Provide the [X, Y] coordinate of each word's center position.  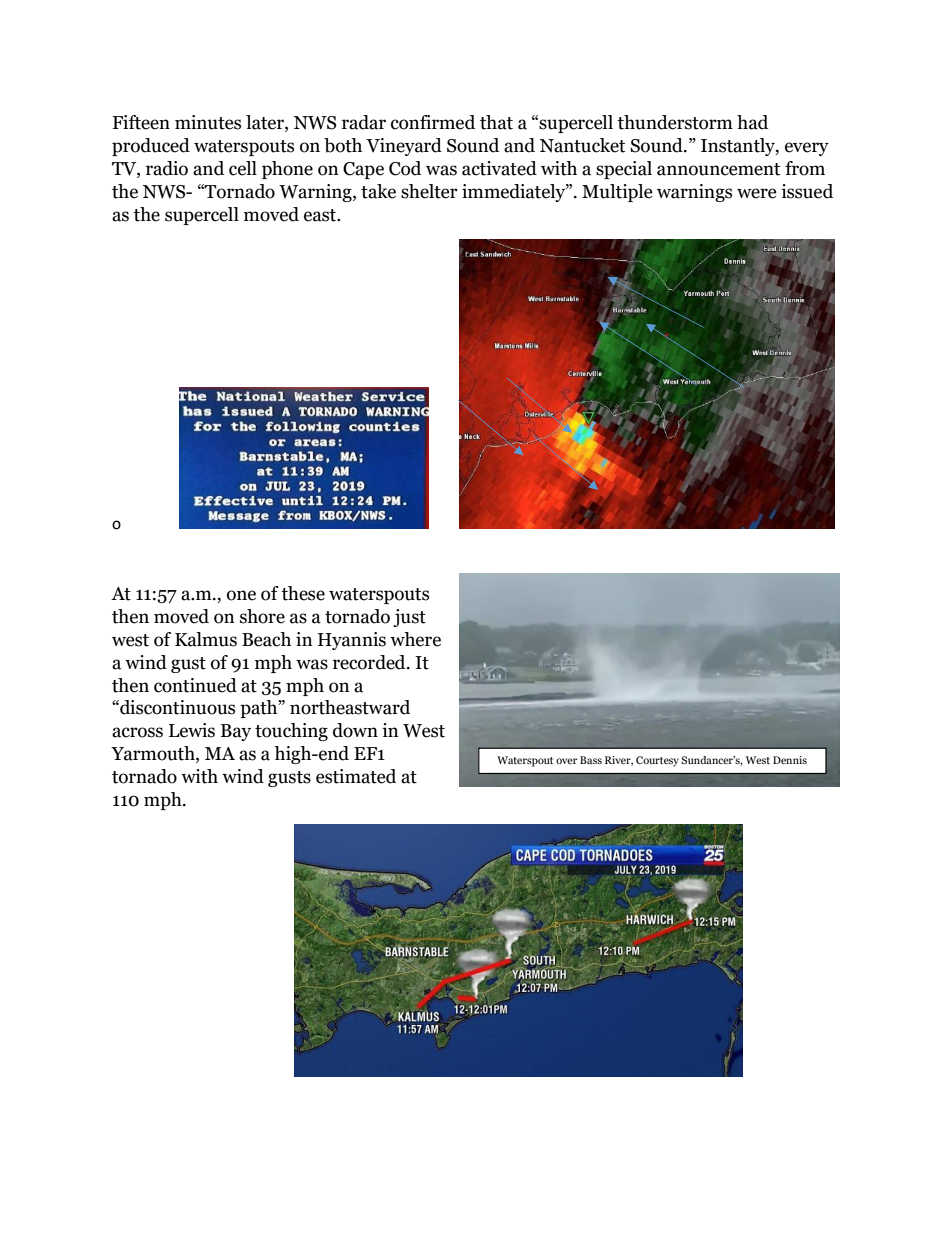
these [303, 593]
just [409, 618]
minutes [208, 122]
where [415, 639]
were [757, 193]
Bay [236, 732]
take [378, 191]
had [752, 122]
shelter [429, 191]
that [496, 122]
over [566, 761]
